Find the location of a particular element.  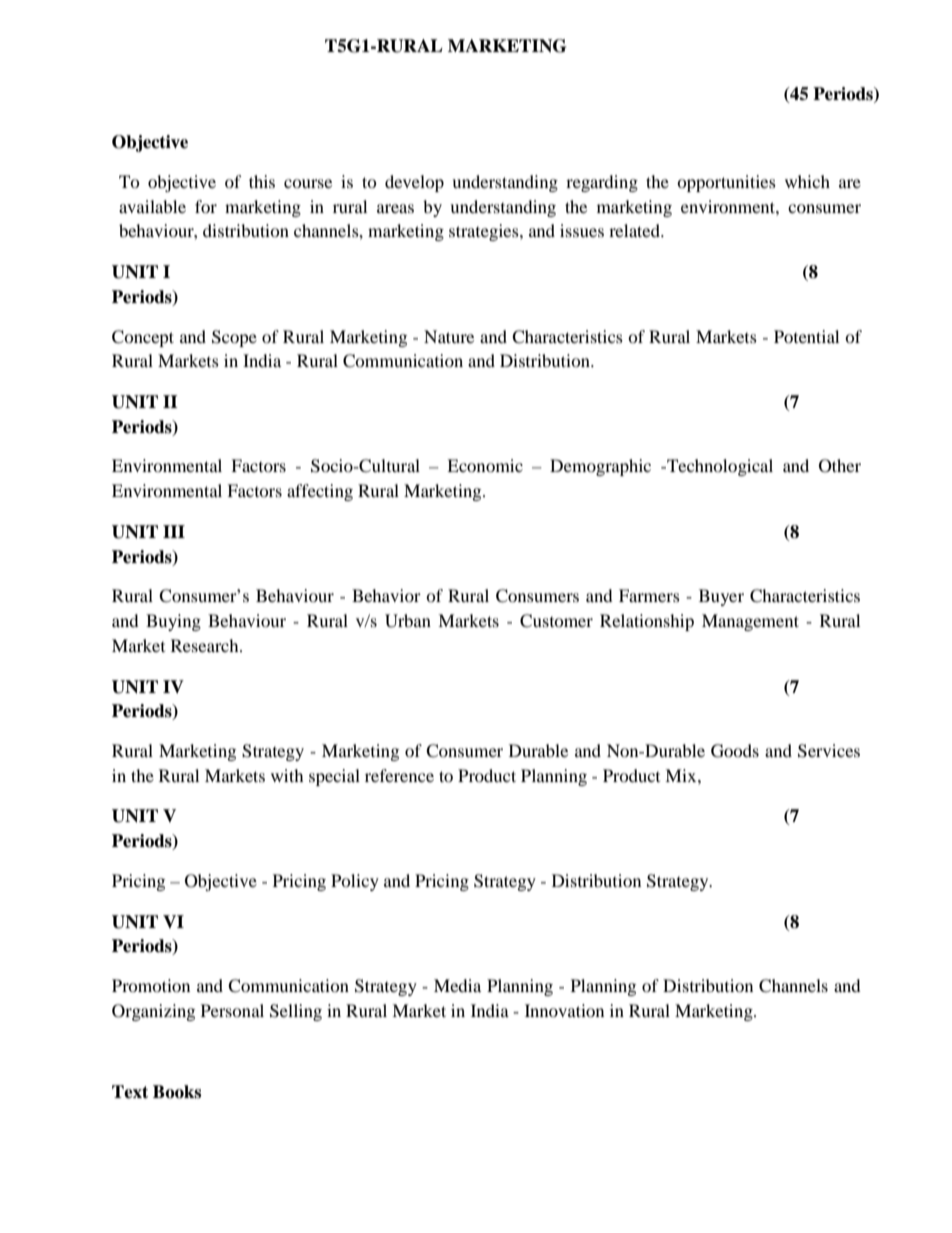

for is located at coordinates (206, 206).
